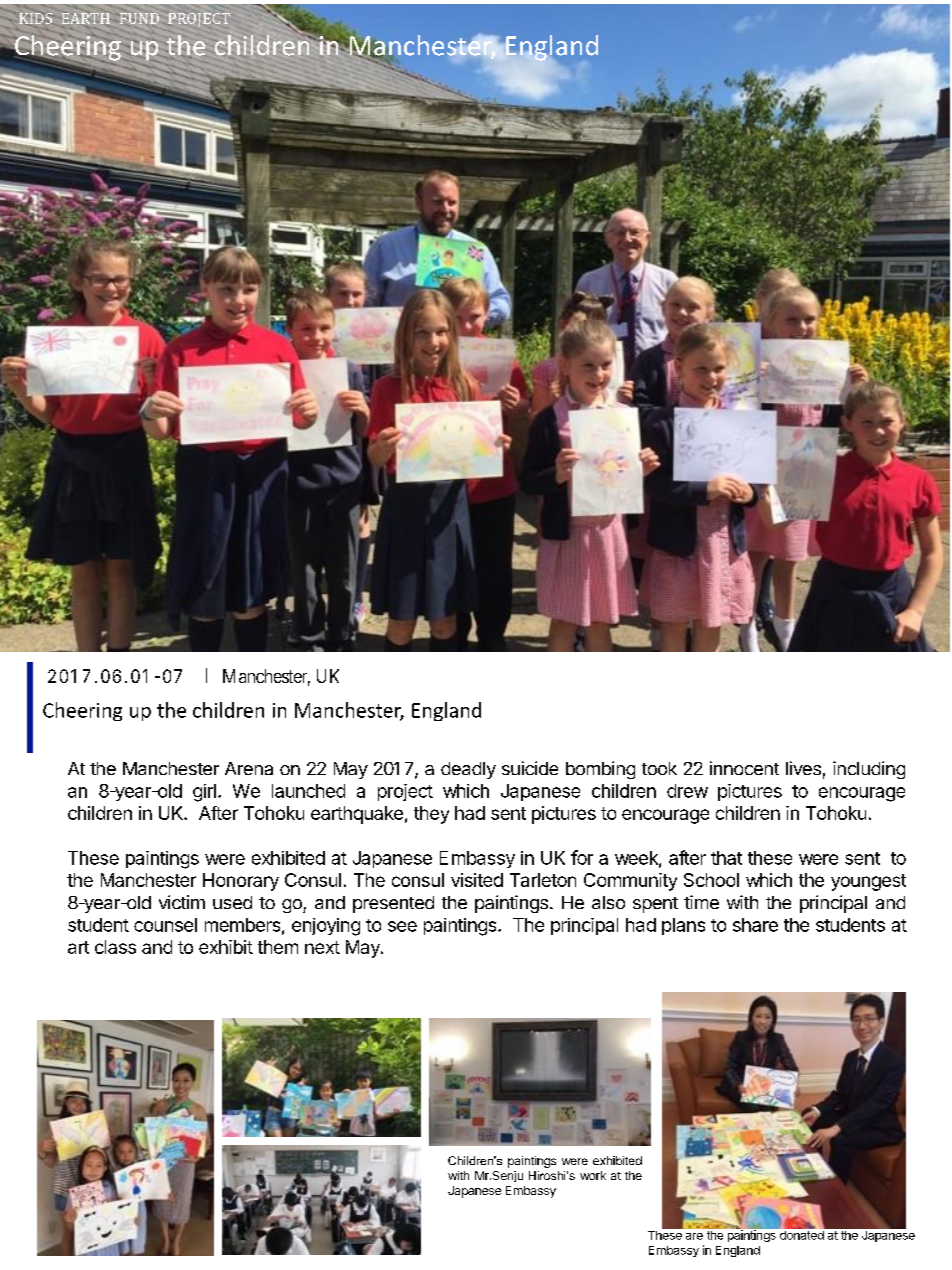 Image resolution: width=952 pixels, height=1270 pixels. What do you see at coordinates (593, 1175) in the screenshot?
I see `work` at bounding box center [593, 1175].
